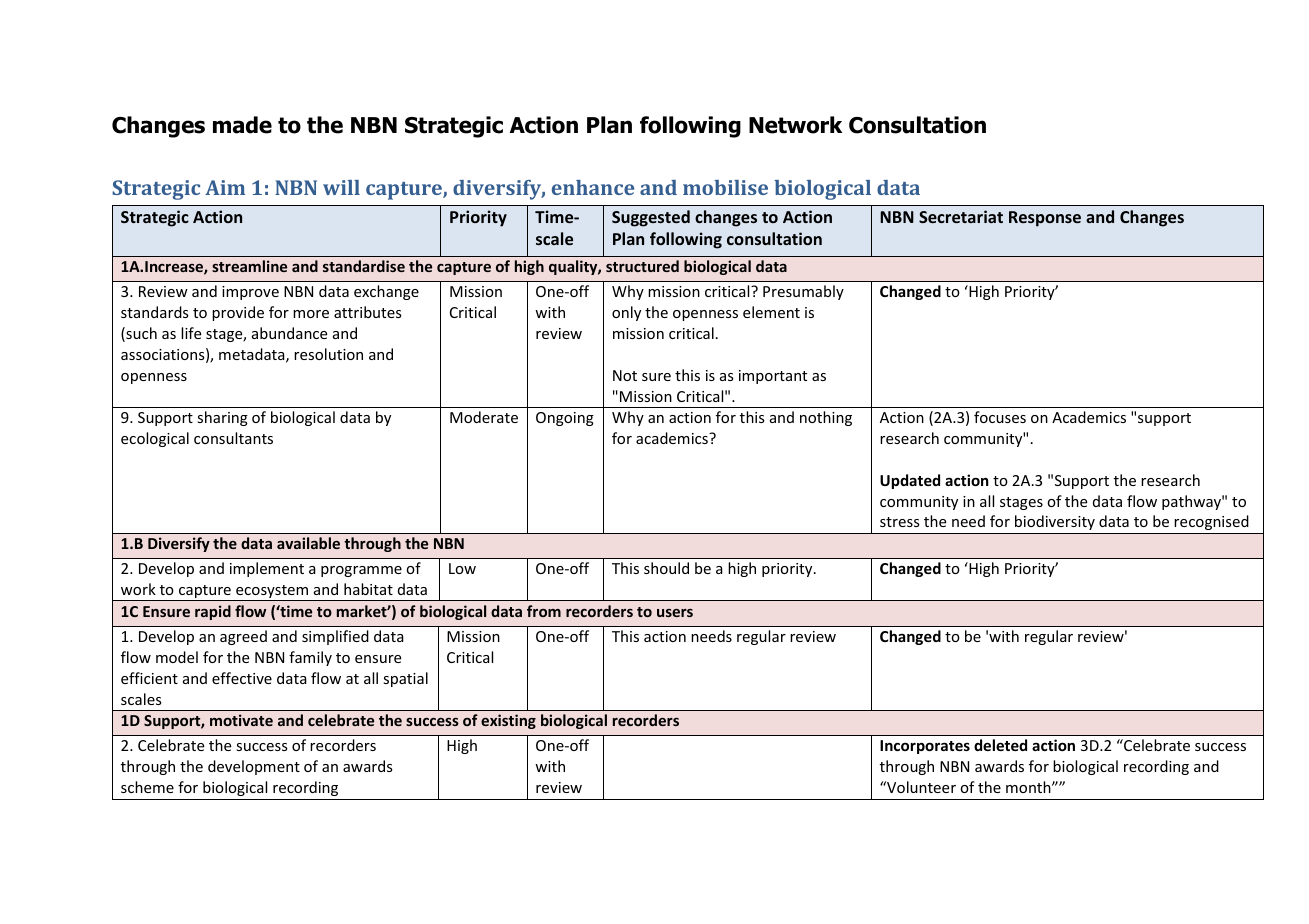 Image resolution: width=1309 pixels, height=924 pixels. I want to click on implement, so click(267, 569).
